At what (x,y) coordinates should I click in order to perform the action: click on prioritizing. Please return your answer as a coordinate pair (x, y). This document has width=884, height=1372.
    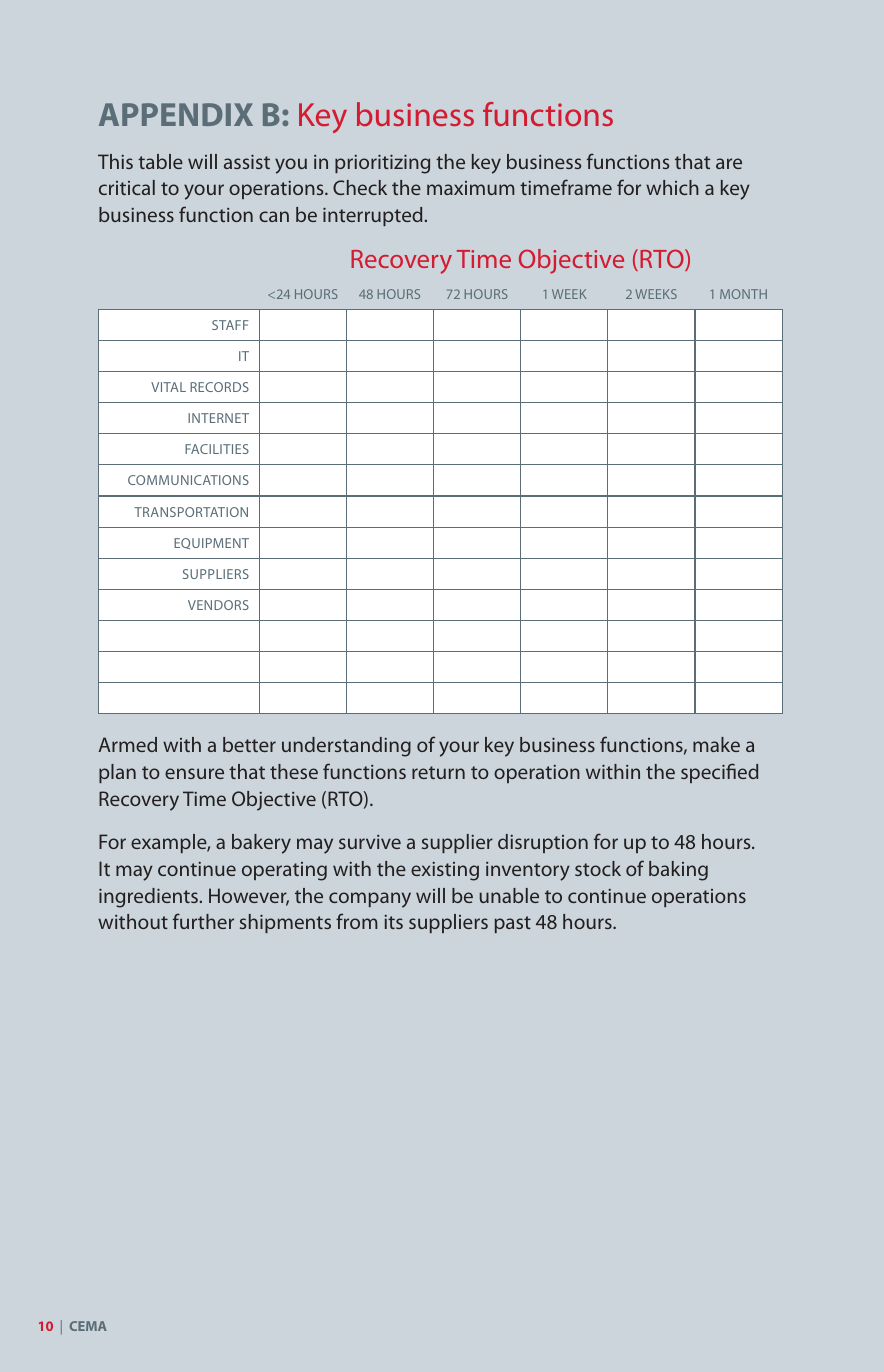
    Looking at the image, I should click on (382, 164).
